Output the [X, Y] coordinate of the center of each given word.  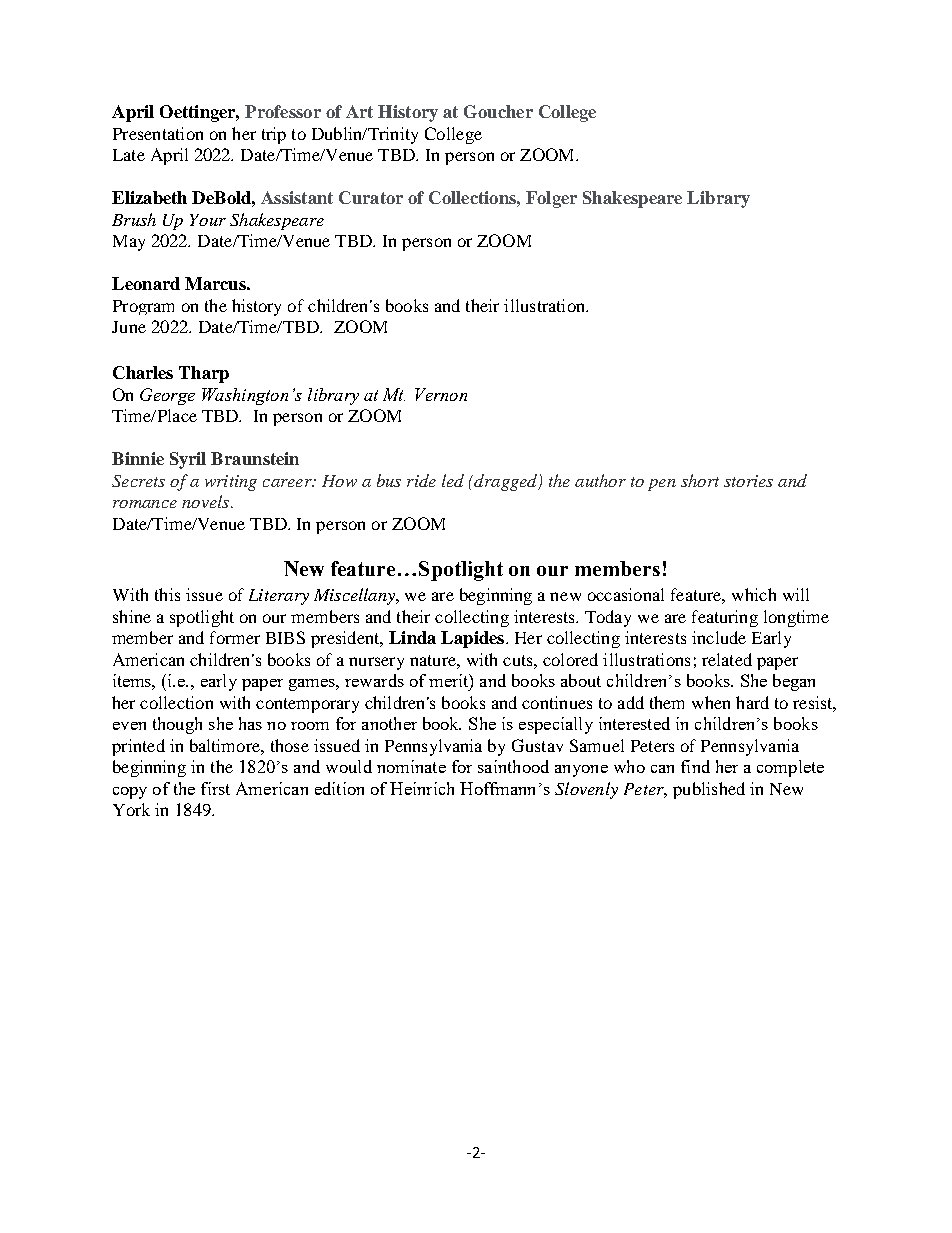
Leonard [146, 283]
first [215, 788]
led [453, 480]
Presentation [158, 133]
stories [748, 481]
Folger [551, 199]
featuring [725, 618]
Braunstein [255, 458]
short [700, 480]
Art [359, 111]
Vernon [441, 394]
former [235, 637]
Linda [412, 637]
